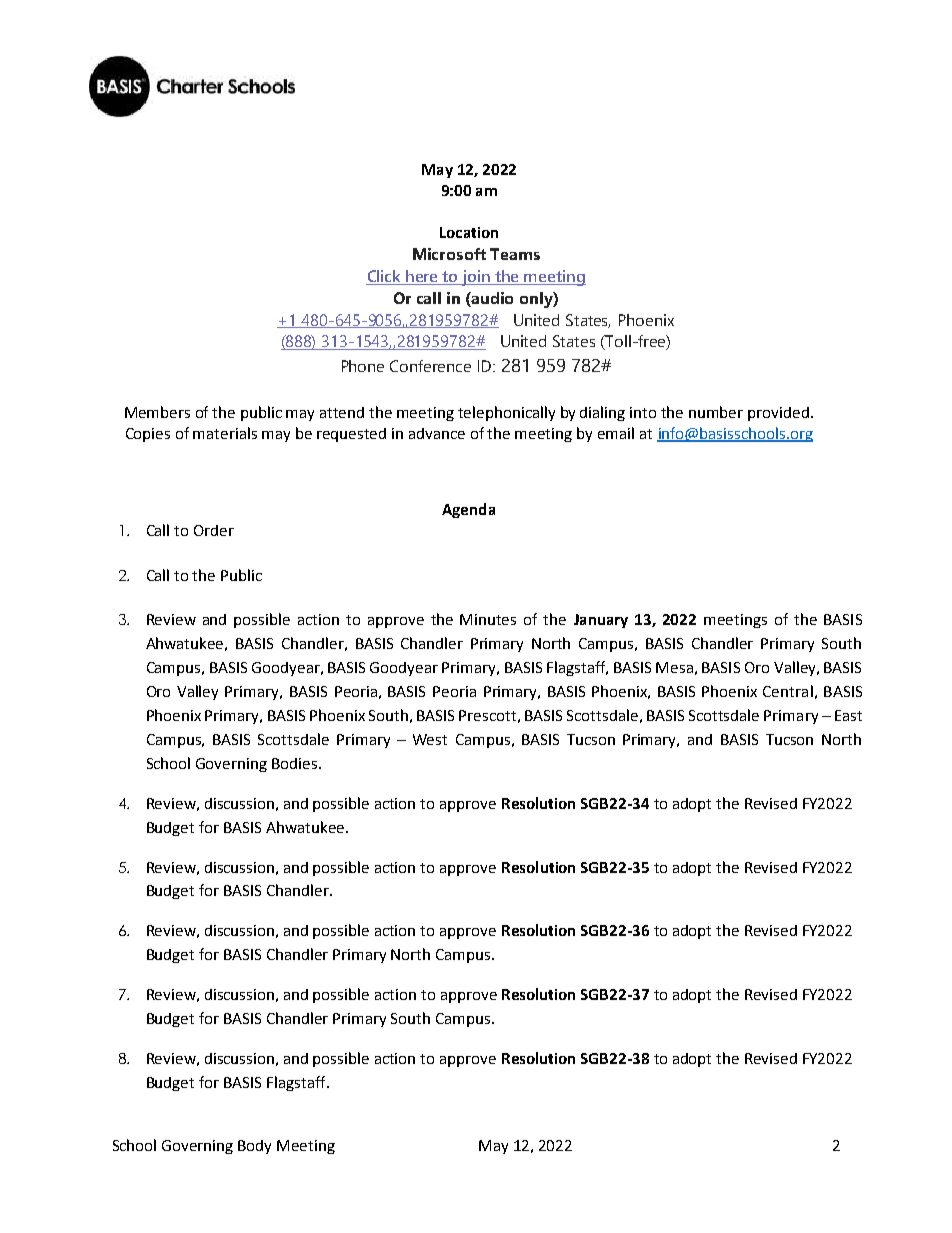 The height and width of the screenshot is (1233, 952). I want to click on January, so click(601, 621).
